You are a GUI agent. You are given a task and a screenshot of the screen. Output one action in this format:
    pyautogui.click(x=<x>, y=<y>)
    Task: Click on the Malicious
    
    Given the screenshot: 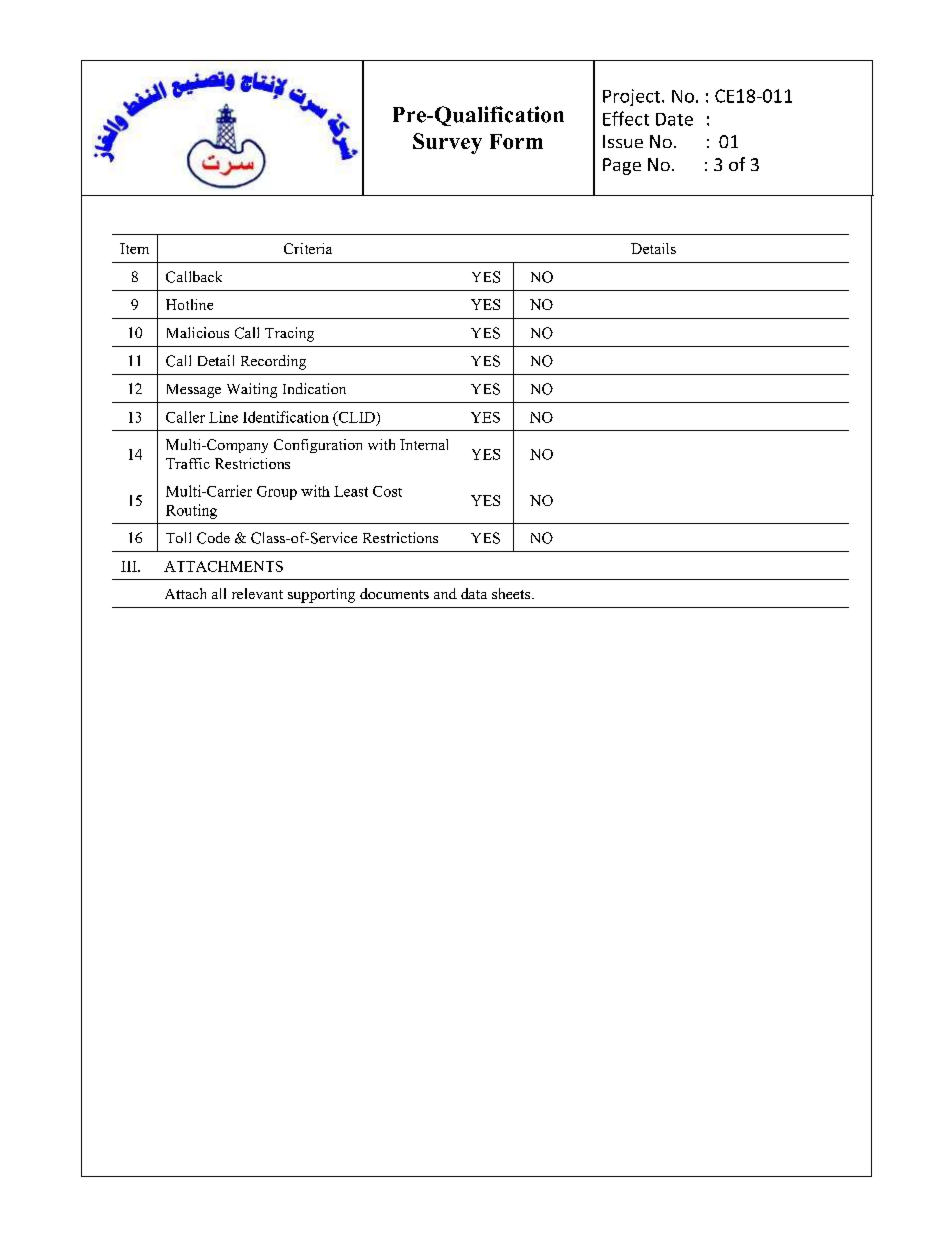 What is the action you would take?
    pyautogui.click(x=198, y=332)
